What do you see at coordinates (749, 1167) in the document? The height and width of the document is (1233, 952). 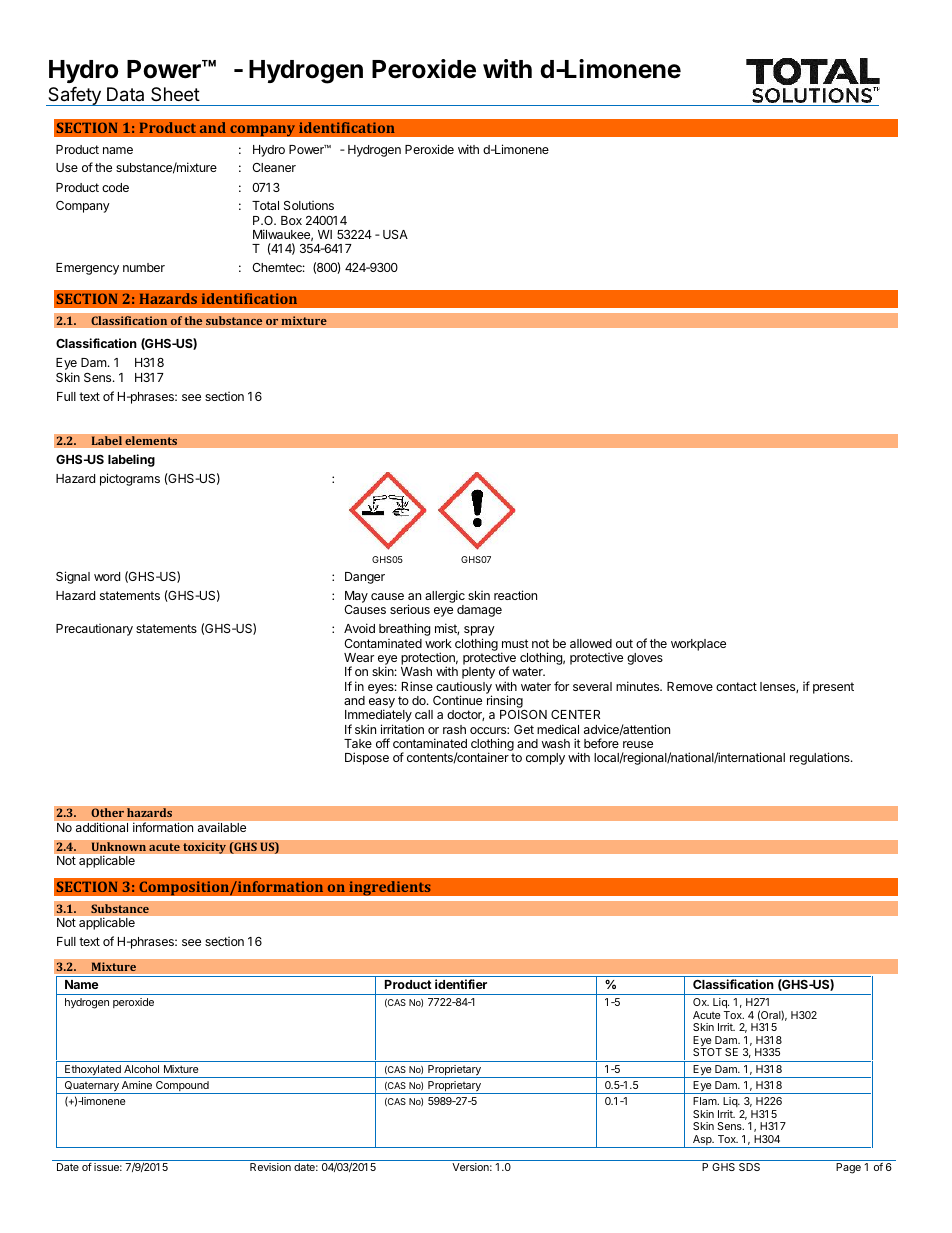 I see `SDS` at bounding box center [749, 1167].
